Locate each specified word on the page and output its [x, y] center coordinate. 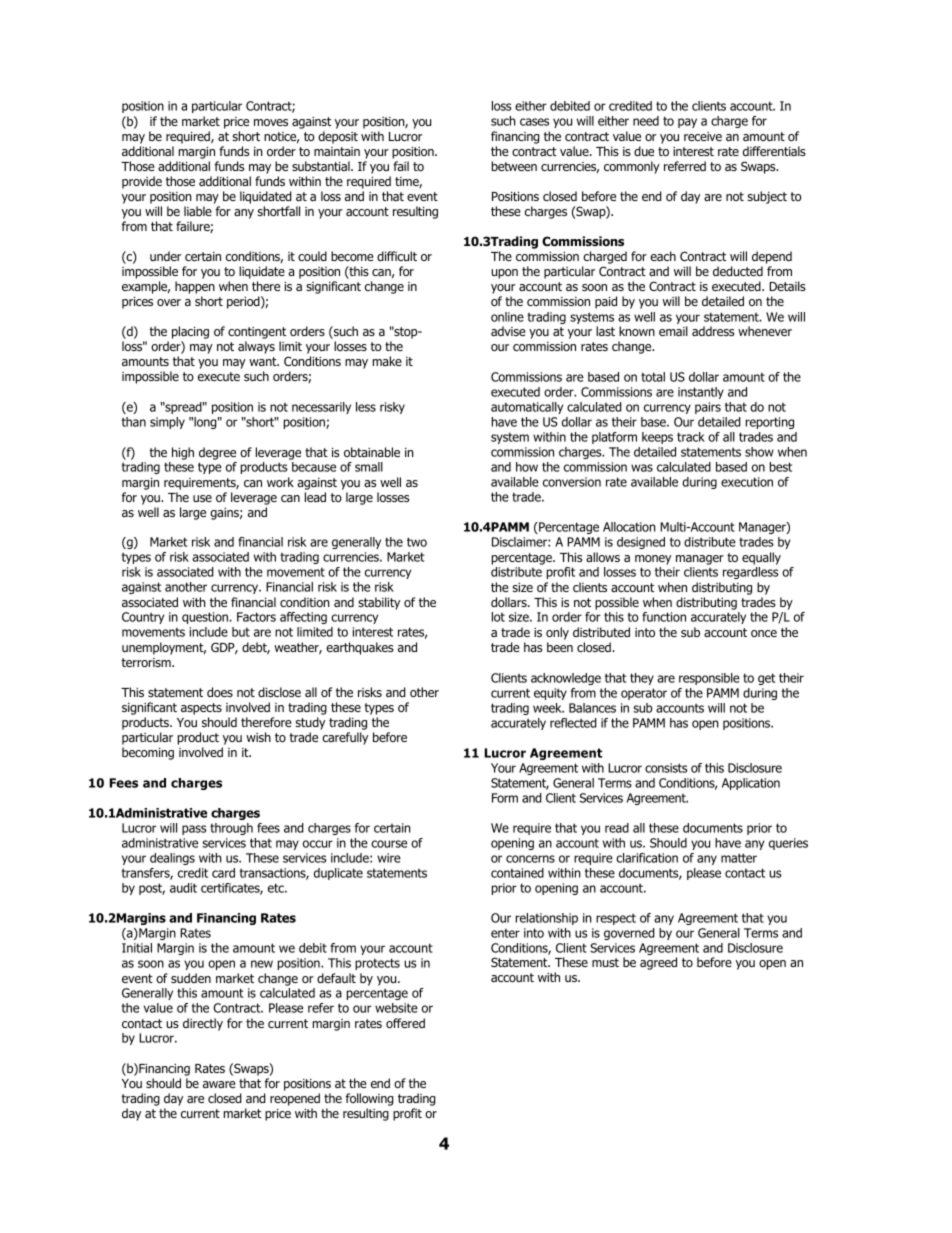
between [514, 166]
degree [217, 453]
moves [271, 122]
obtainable [372, 452]
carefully [345, 738]
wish [258, 737]
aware [219, 1084]
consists [666, 768]
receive [703, 136]
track [691, 437]
